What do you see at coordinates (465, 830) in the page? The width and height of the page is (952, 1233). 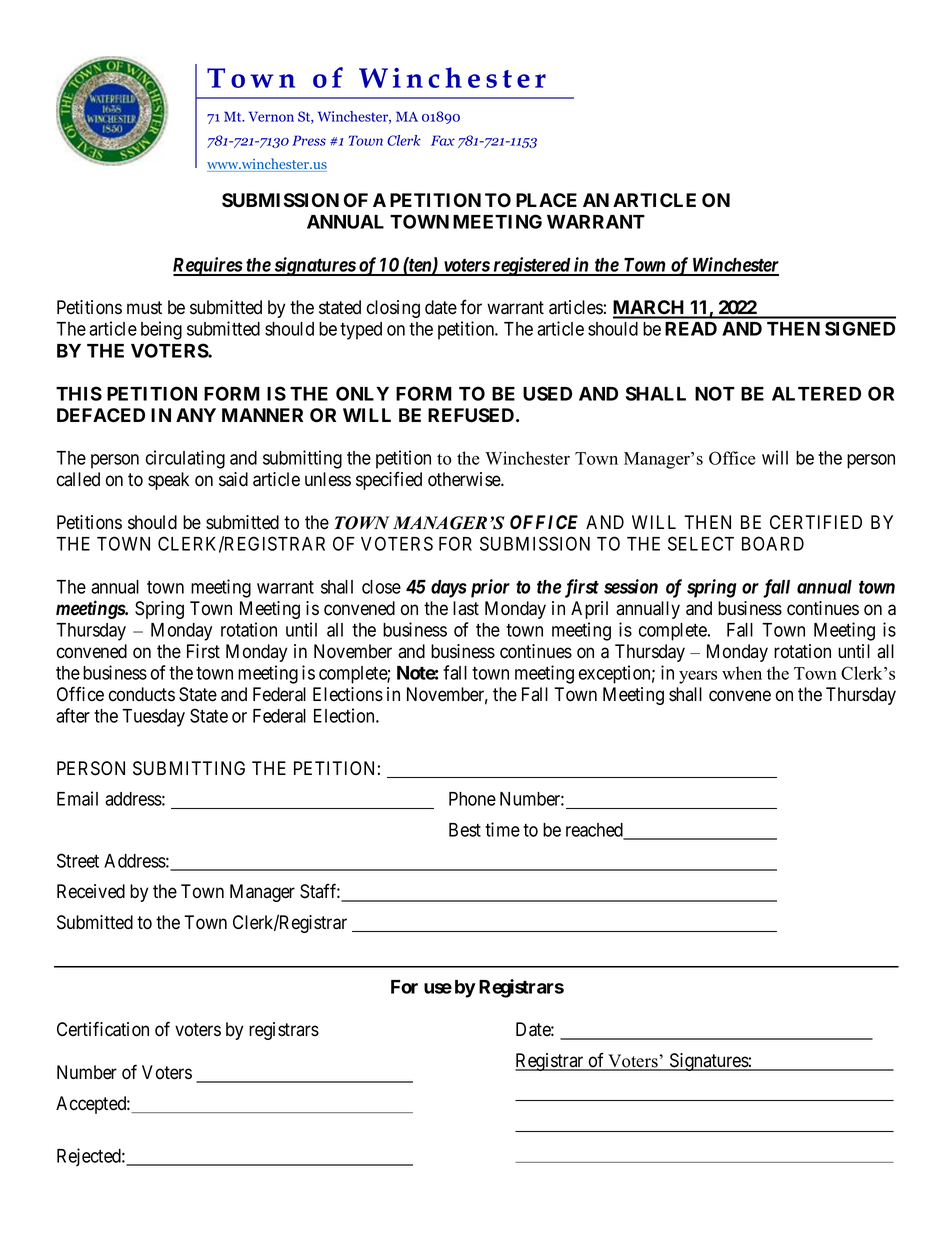 I see `Best` at bounding box center [465, 830].
